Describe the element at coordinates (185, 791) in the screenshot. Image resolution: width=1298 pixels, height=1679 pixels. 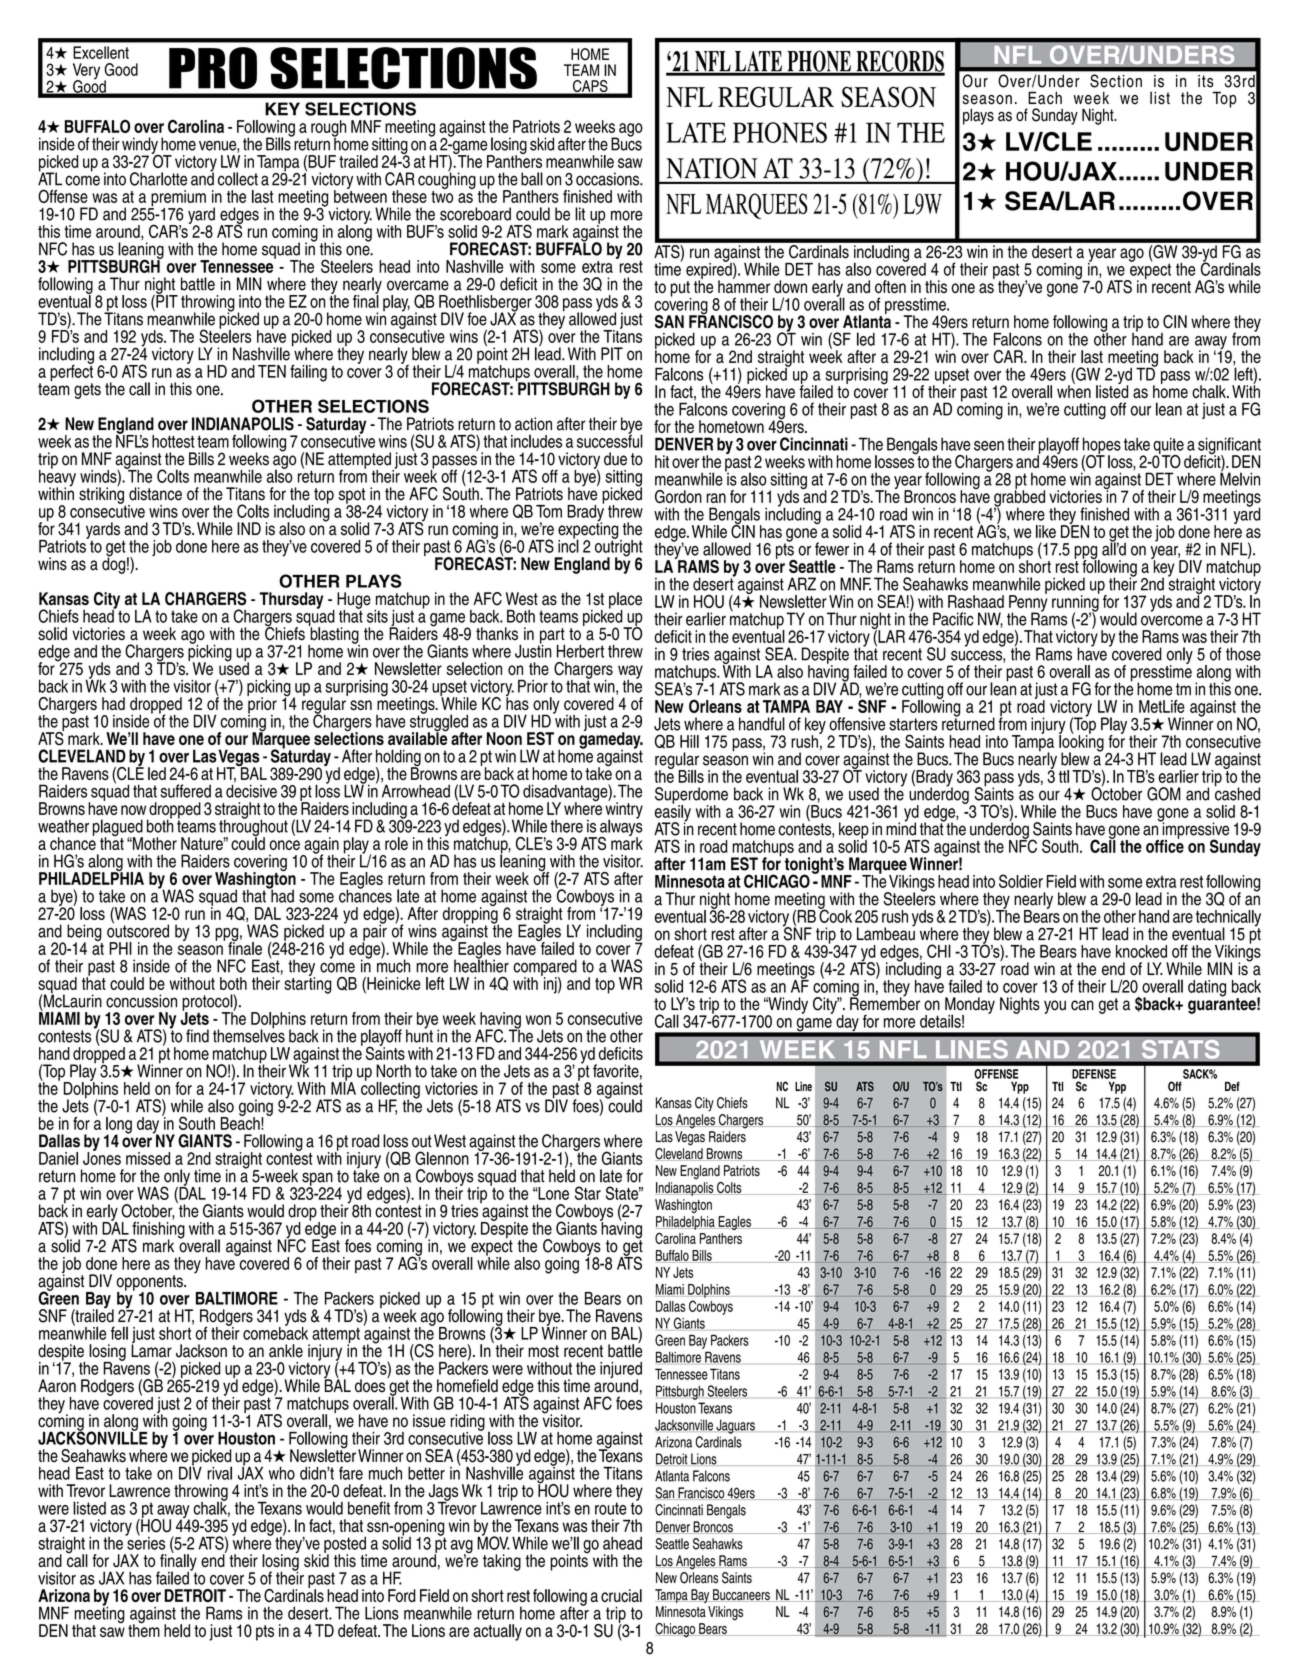
I see `suffered` at that location.
